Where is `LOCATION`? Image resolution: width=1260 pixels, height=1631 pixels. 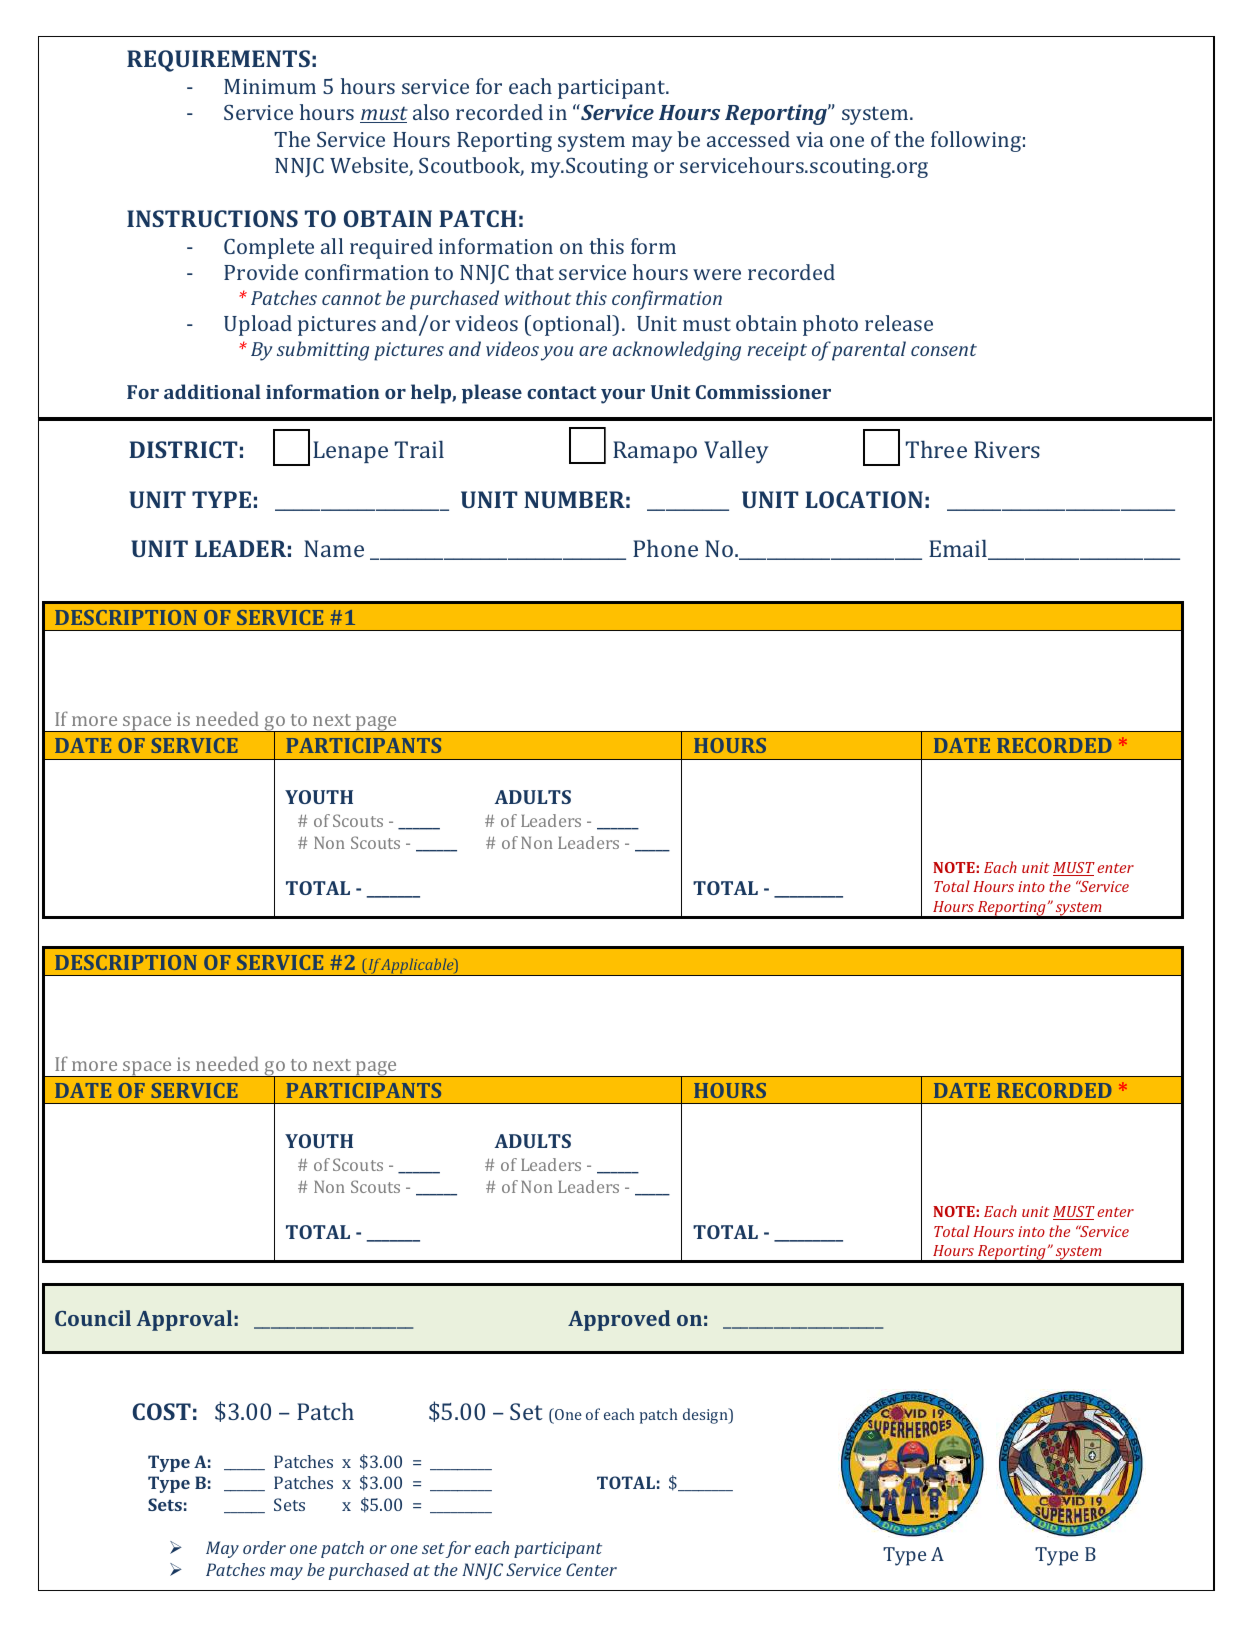
LOCATION is located at coordinates (864, 499).
